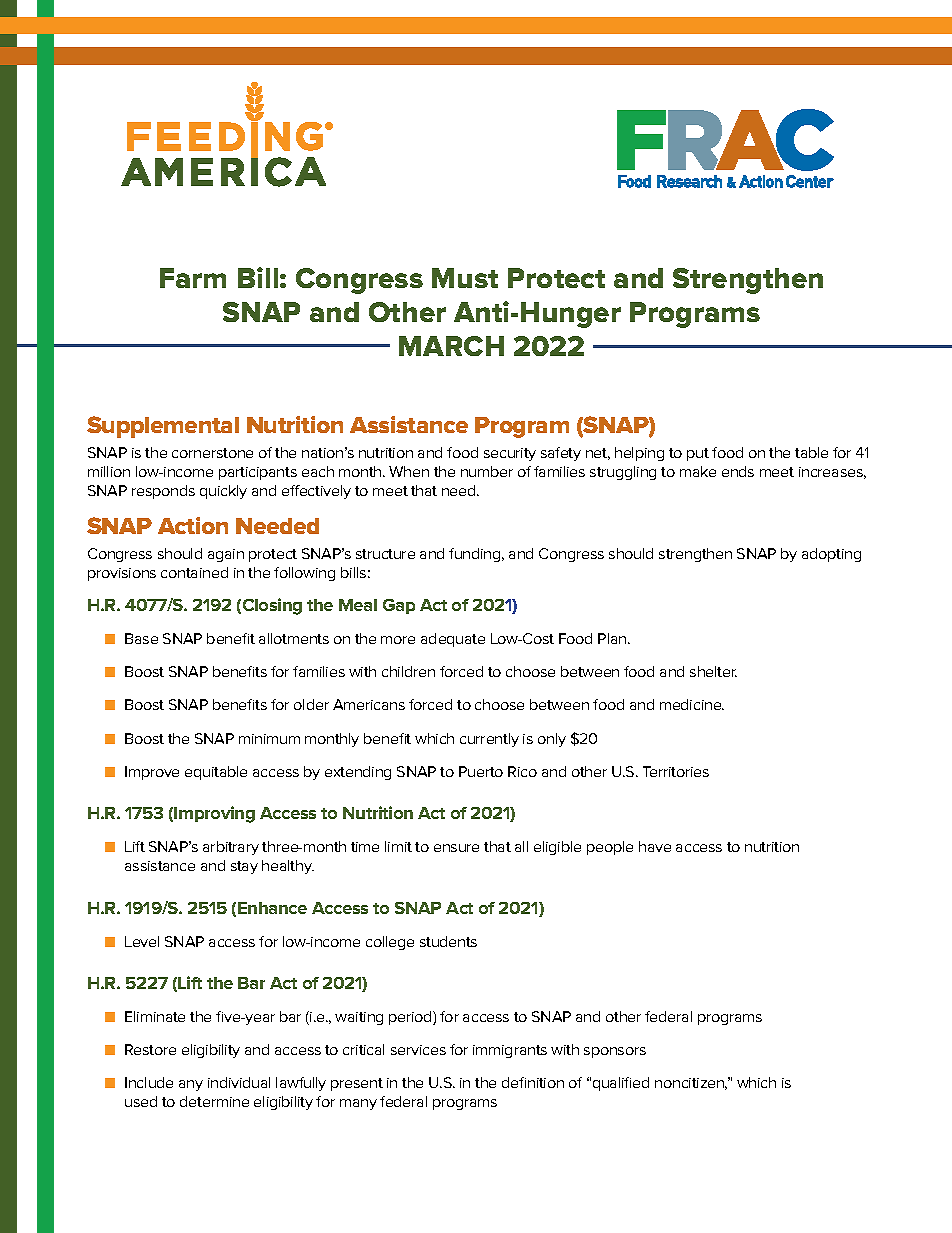 Image resolution: width=952 pixels, height=1233 pixels. Describe the element at coordinates (831, 555) in the image. I see `adopting` at that location.
